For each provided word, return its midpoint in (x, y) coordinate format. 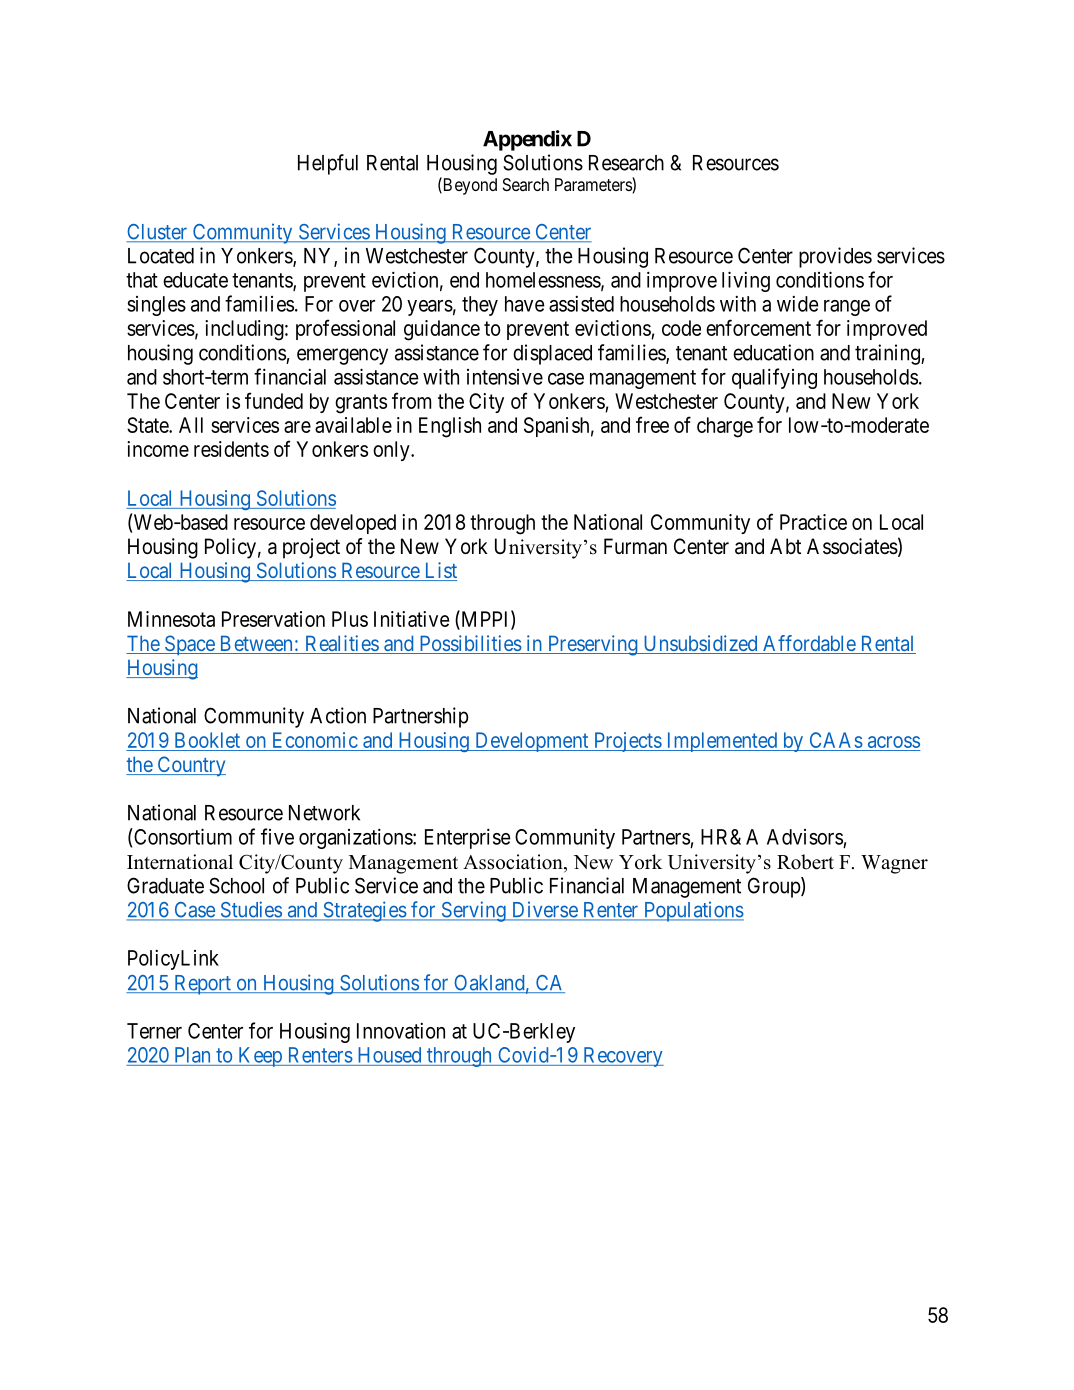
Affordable (809, 644)
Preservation (273, 619)
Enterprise (468, 838)
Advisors (805, 837)
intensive (505, 377)
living (746, 281)
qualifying (774, 378)
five (277, 836)
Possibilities (469, 644)
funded (274, 400)
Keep (260, 1057)
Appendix (527, 140)
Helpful (328, 164)
